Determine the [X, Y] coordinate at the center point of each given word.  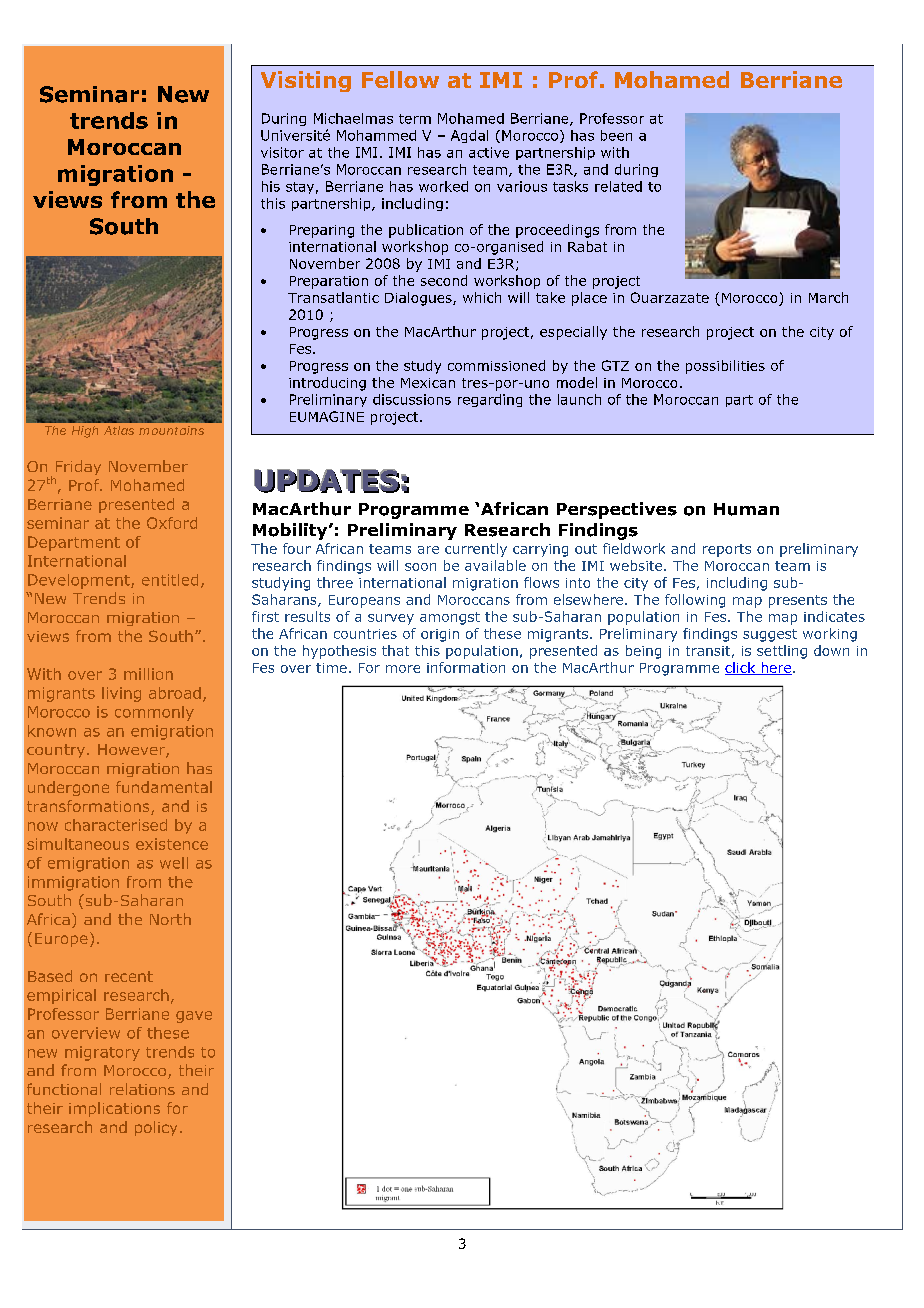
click [741, 668]
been [616, 135]
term [415, 119]
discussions [412, 399]
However [132, 751]
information [466, 667]
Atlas [119, 430]
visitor [282, 152]
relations [142, 1089]
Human [746, 509]
